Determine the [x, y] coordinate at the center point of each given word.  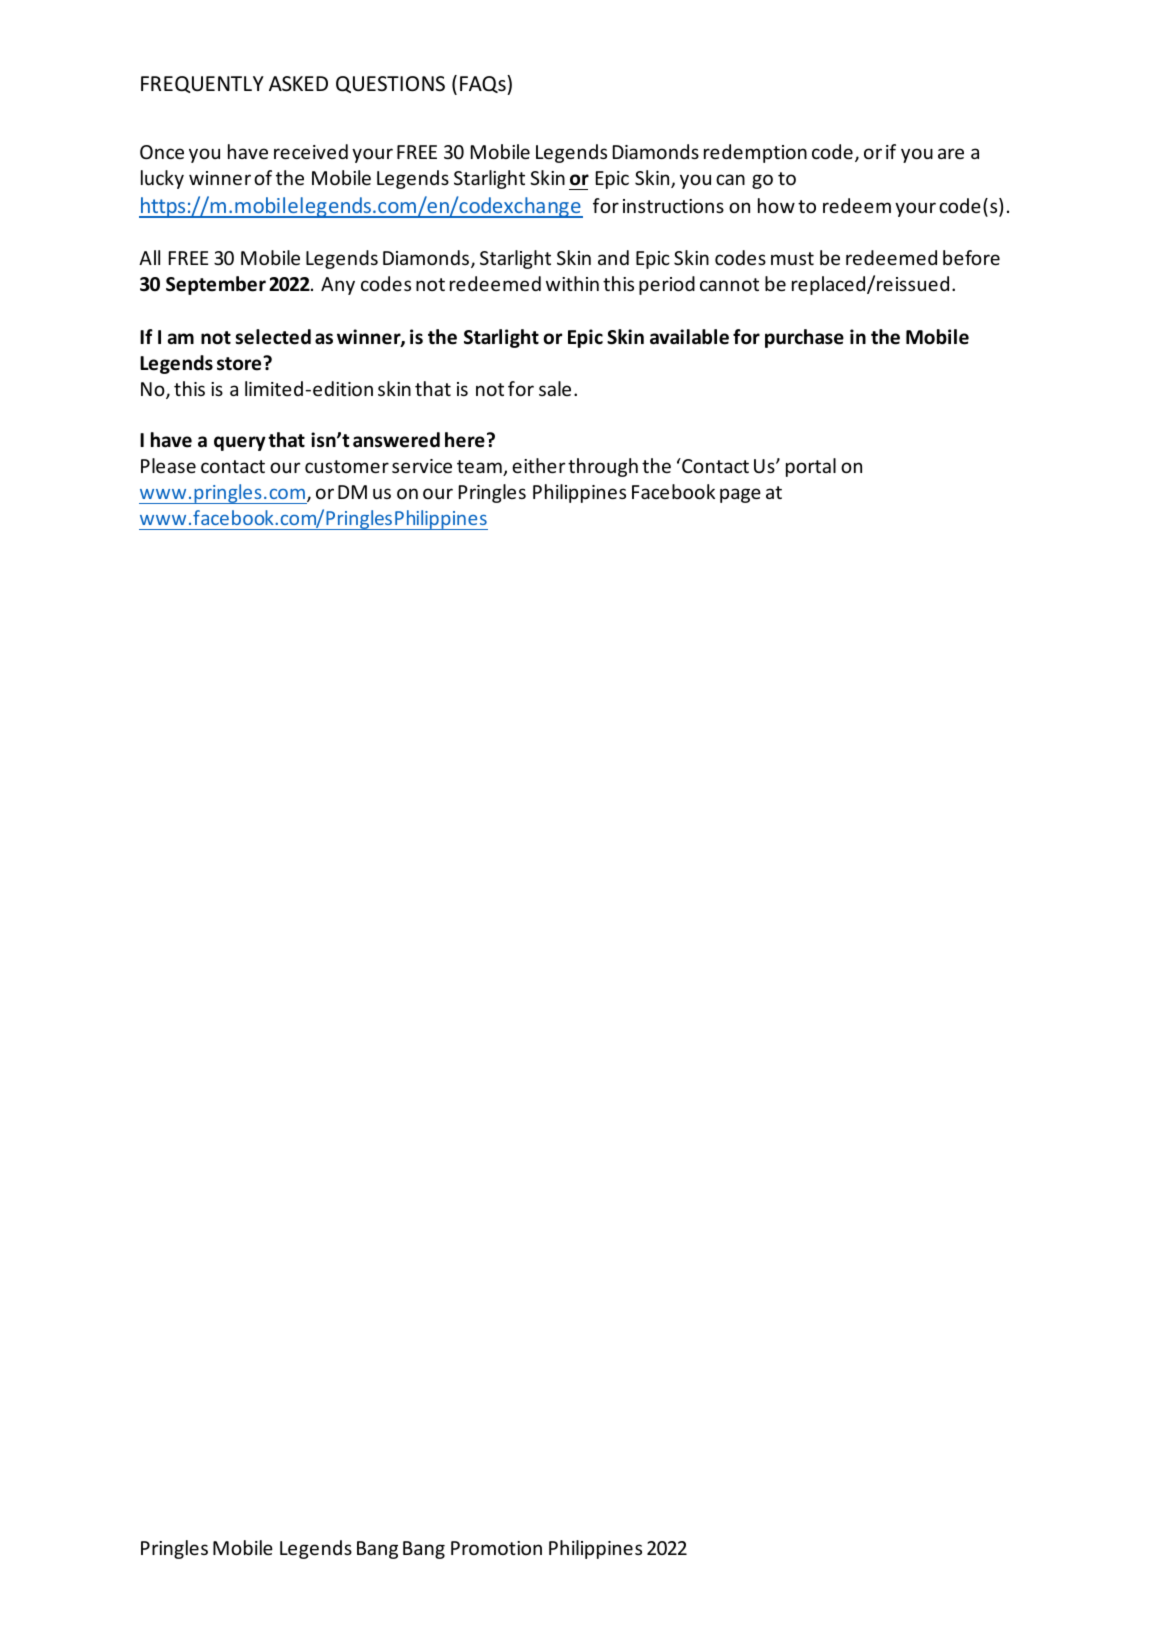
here [465, 440]
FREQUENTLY [202, 84]
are [951, 153]
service [422, 466]
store [240, 363]
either [539, 465]
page [740, 495]
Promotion [496, 1548]
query [240, 443]
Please [168, 465]
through [603, 467]
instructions [673, 206]
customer [347, 466]
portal [811, 467]
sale [555, 388]
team [480, 468]
